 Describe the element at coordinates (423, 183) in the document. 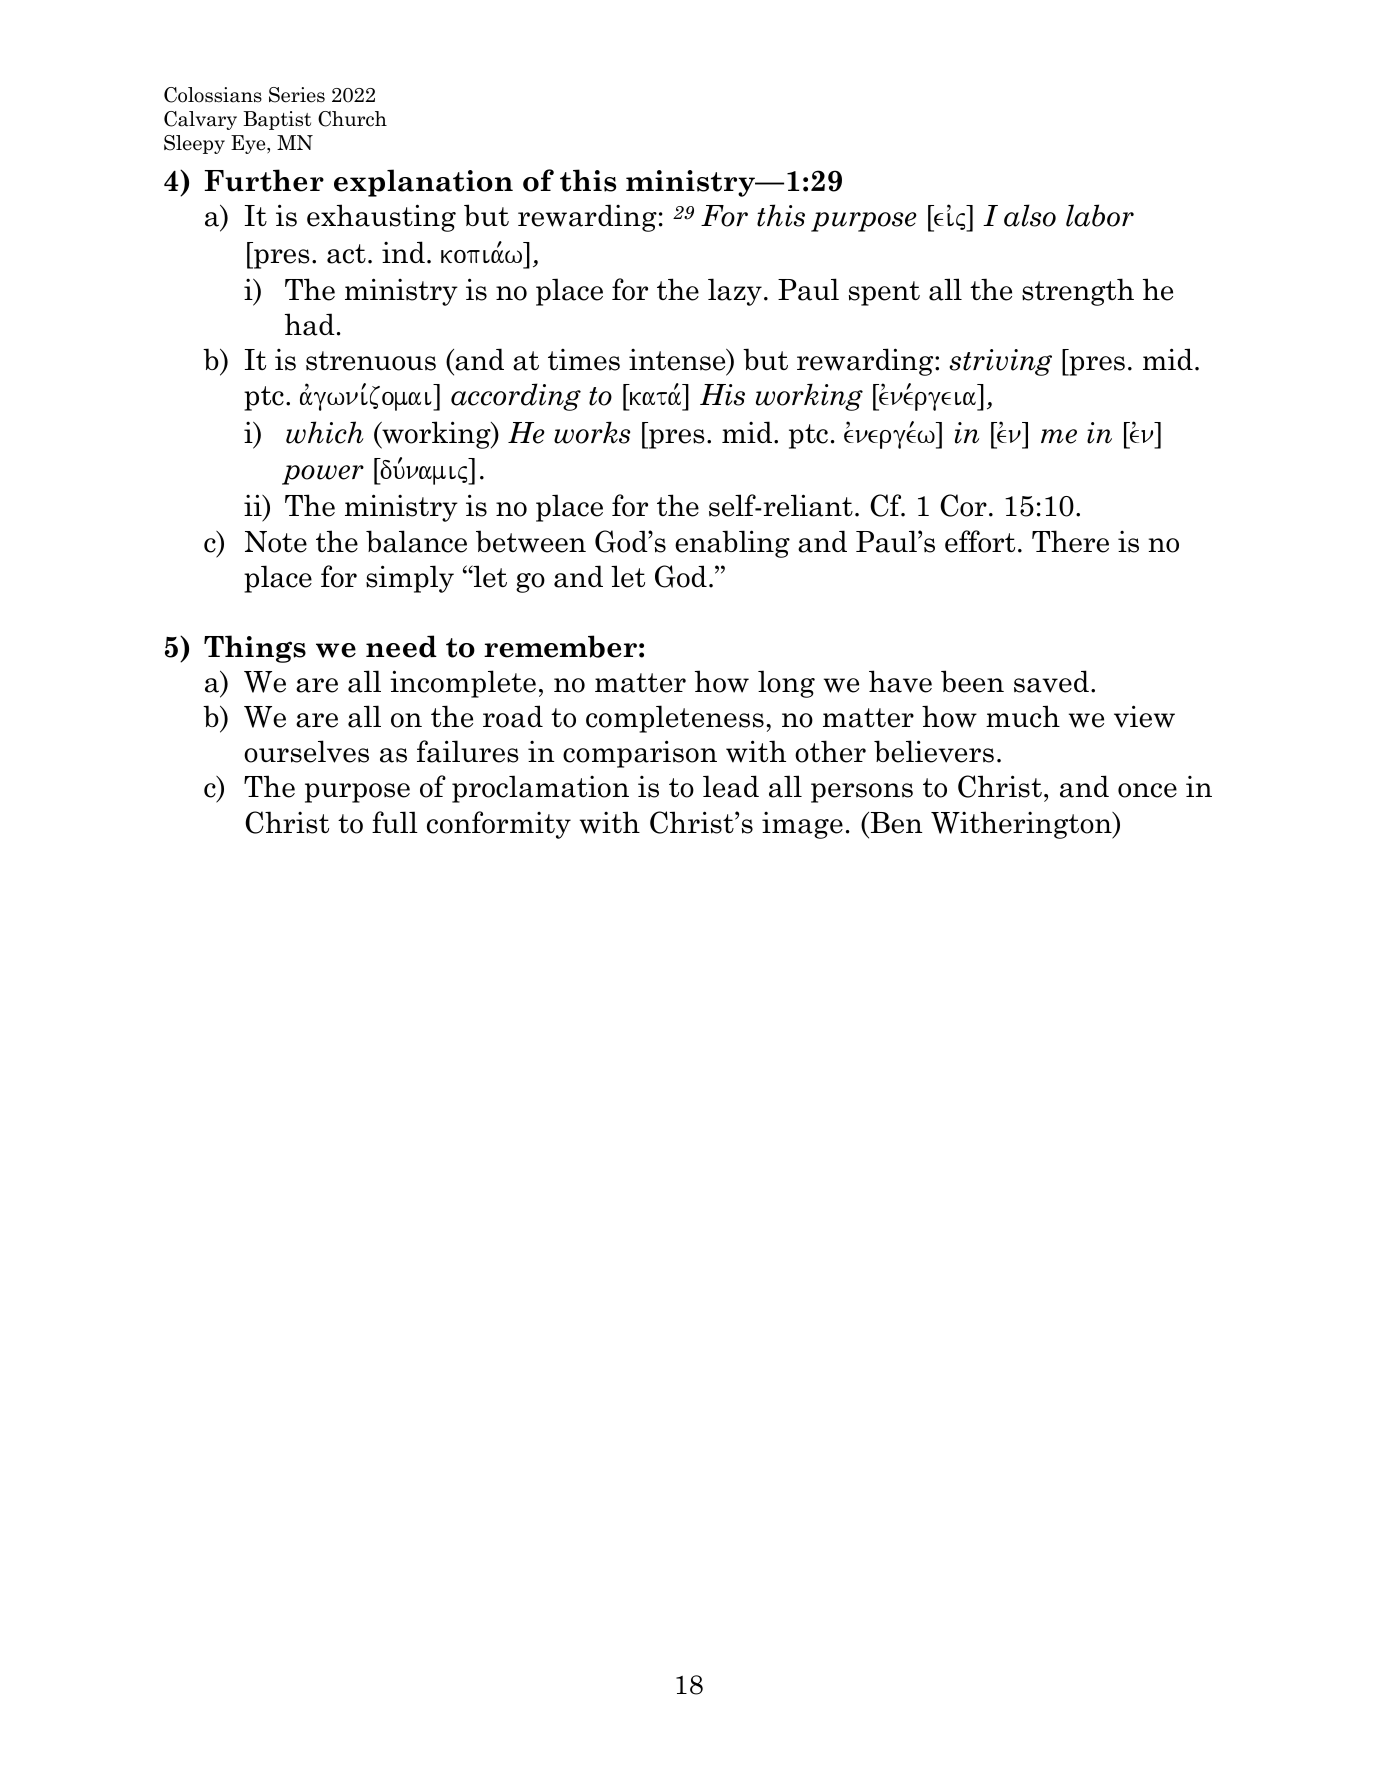

I see `explanation` at that location.
